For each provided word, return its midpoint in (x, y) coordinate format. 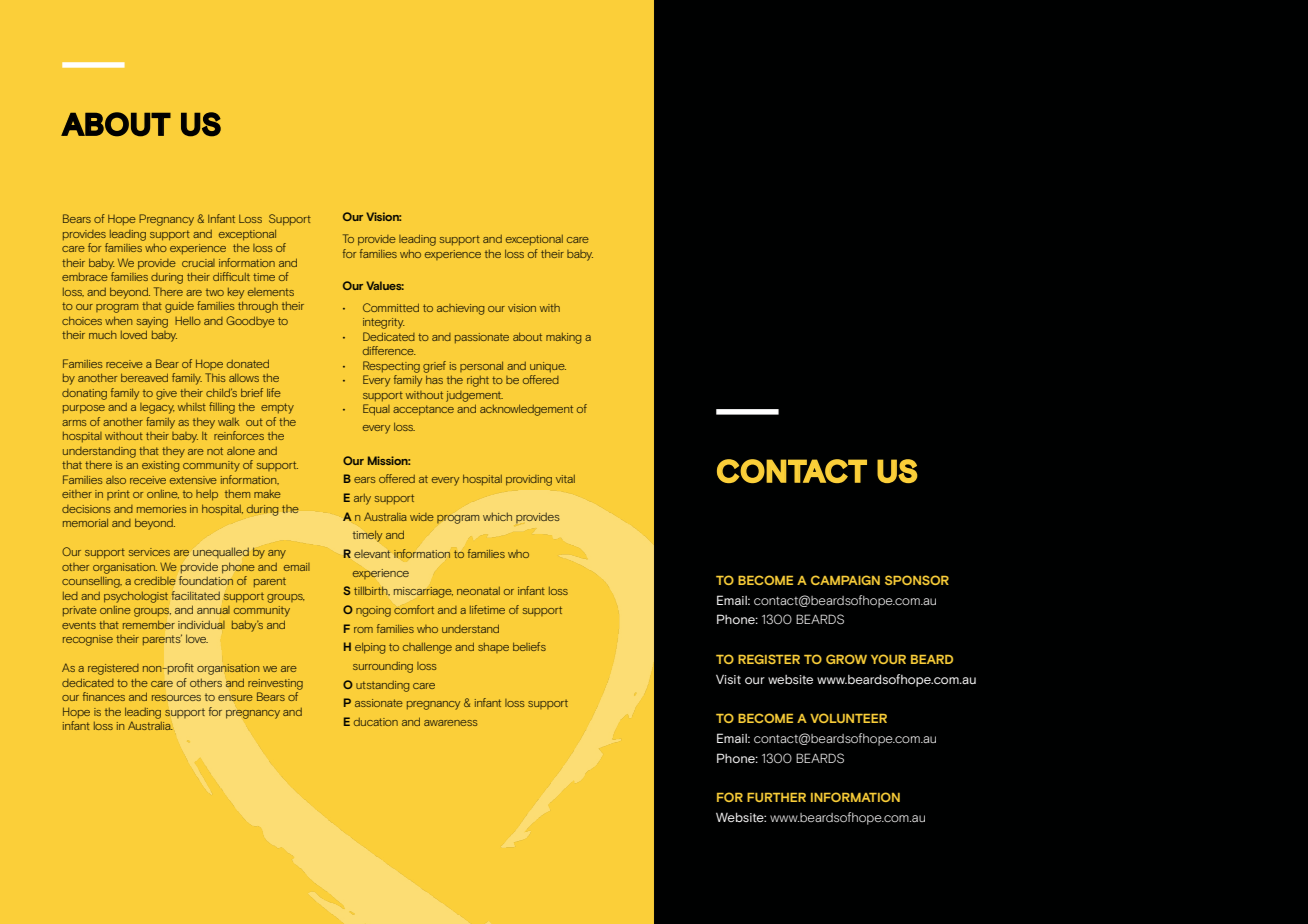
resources (176, 698)
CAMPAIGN (845, 580)
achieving (460, 309)
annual (213, 610)
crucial (198, 263)
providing (529, 480)
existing (160, 466)
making (563, 338)
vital (565, 479)
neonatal (478, 591)
